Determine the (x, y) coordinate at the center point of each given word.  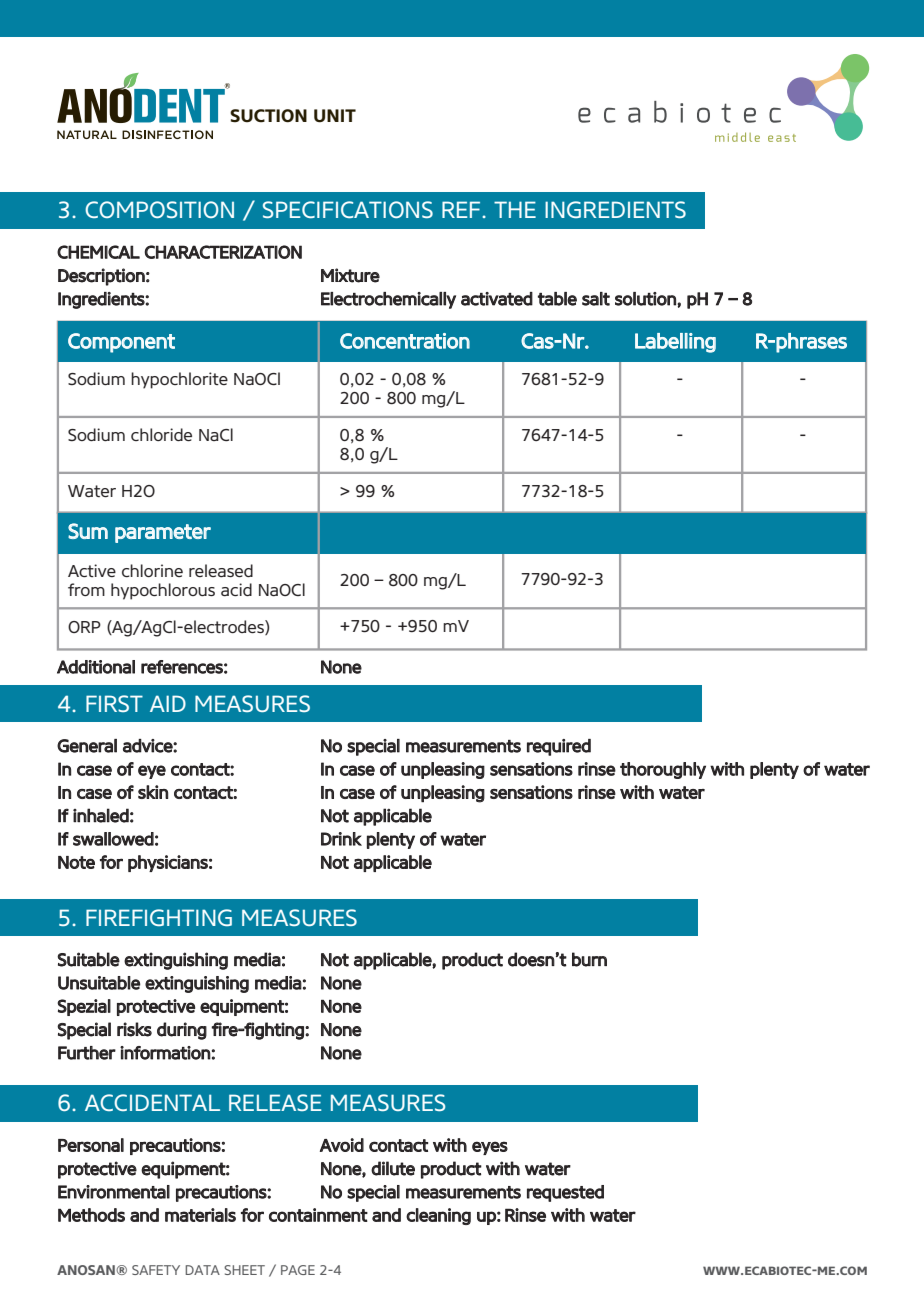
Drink (341, 839)
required (559, 747)
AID (168, 703)
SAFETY (156, 1270)
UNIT (335, 116)
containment (318, 1215)
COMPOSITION (159, 209)
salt (596, 299)
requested (565, 1193)
